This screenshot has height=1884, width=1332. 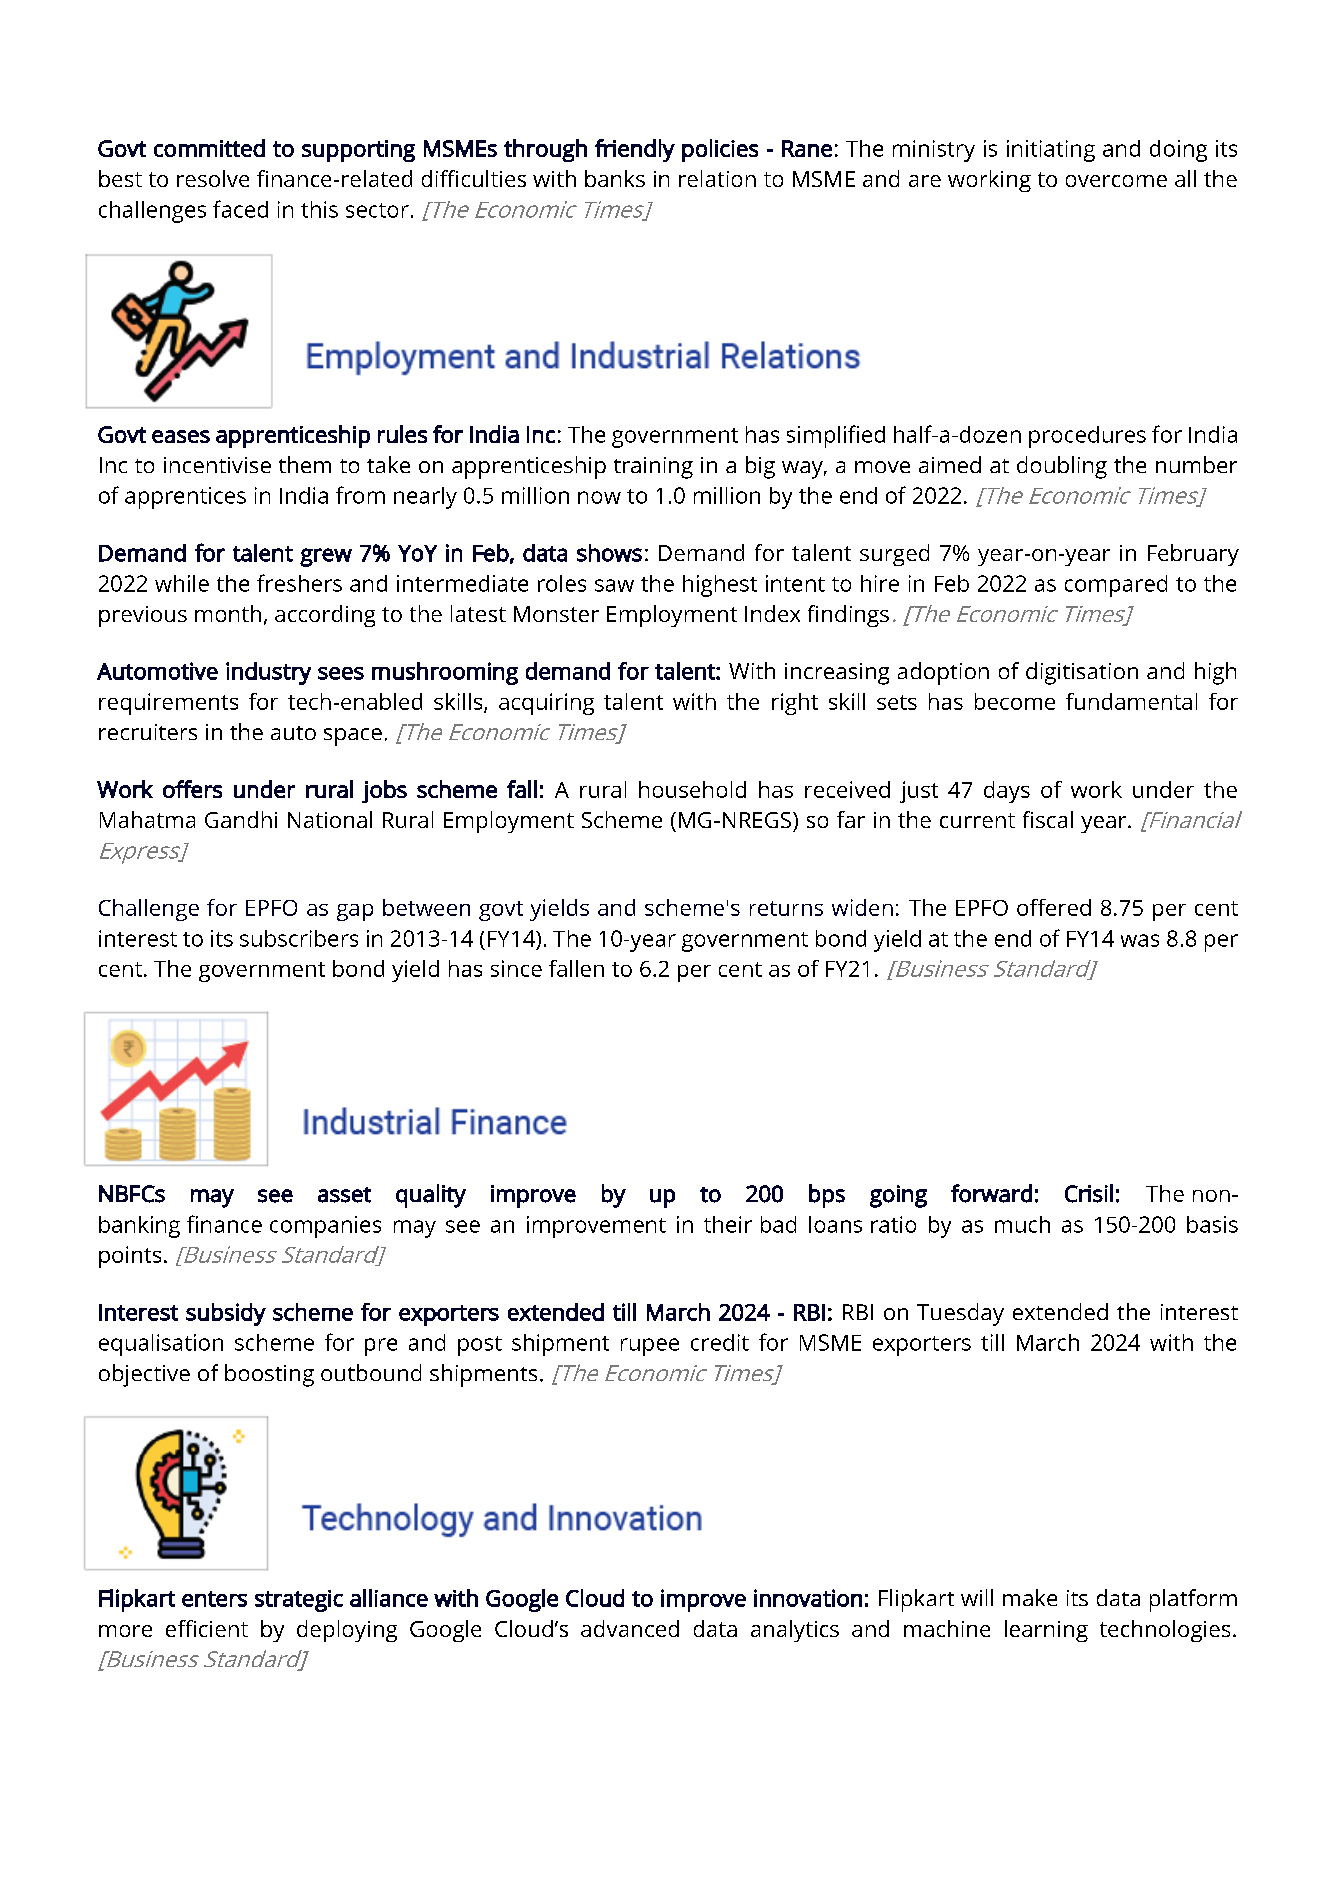 What do you see at coordinates (630, 1628) in the screenshot?
I see `advanced` at bounding box center [630, 1628].
